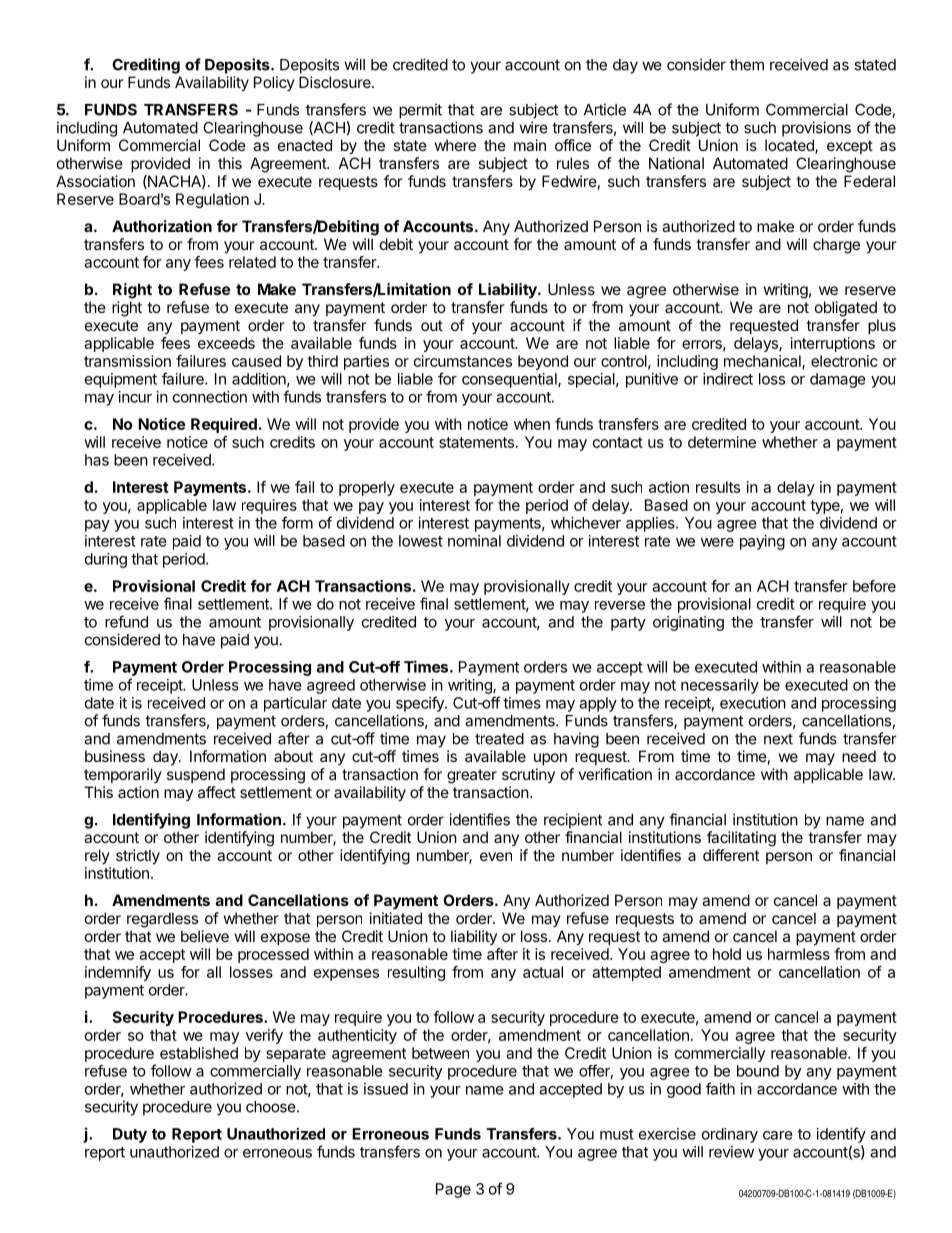  Describe the element at coordinates (496, 856) in the image. I see `even` at that location.
